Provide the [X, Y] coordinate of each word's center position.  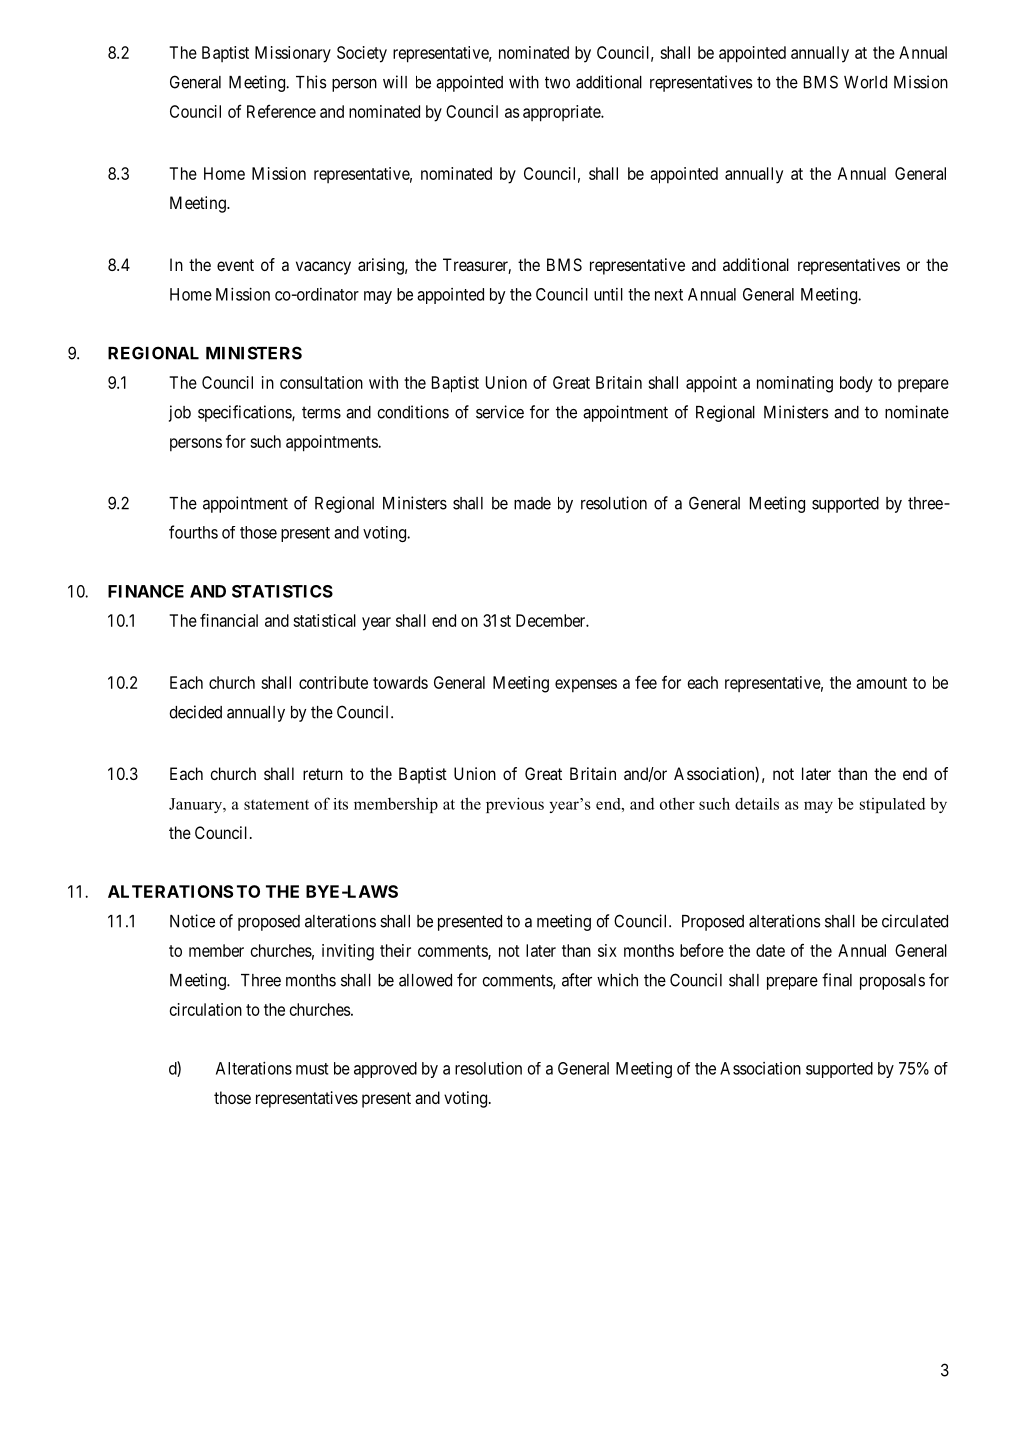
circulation [206, 1009]
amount [881, 683]
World [865, 82]
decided [195, 712]
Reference [281, 111]
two [557, 82]
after [577, 980]
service [500, 412]
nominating [795, 384]
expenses [586, 686]
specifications [245, 413]
